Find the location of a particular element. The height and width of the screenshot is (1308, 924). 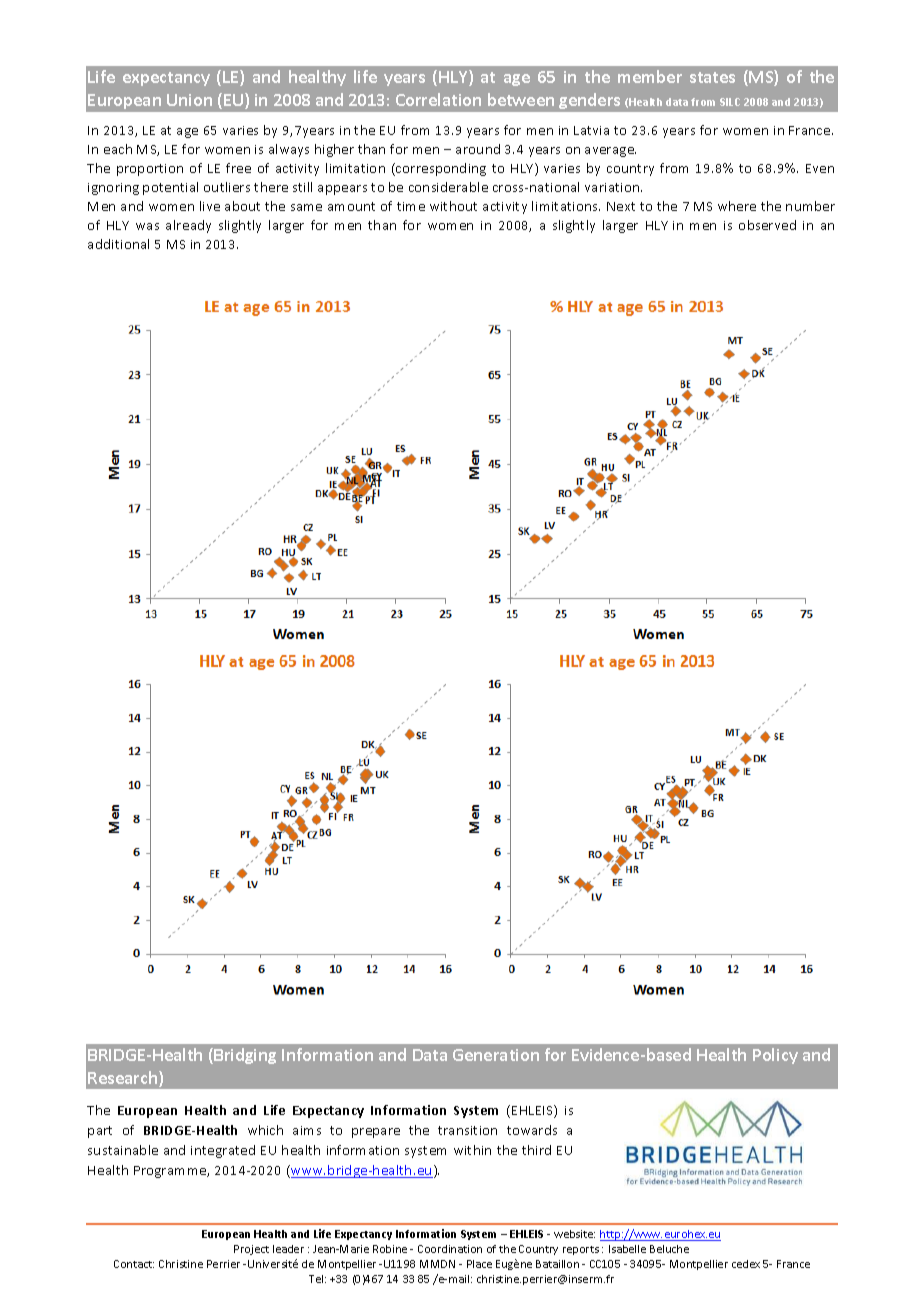

Union is located at coordinates (189, 100).
